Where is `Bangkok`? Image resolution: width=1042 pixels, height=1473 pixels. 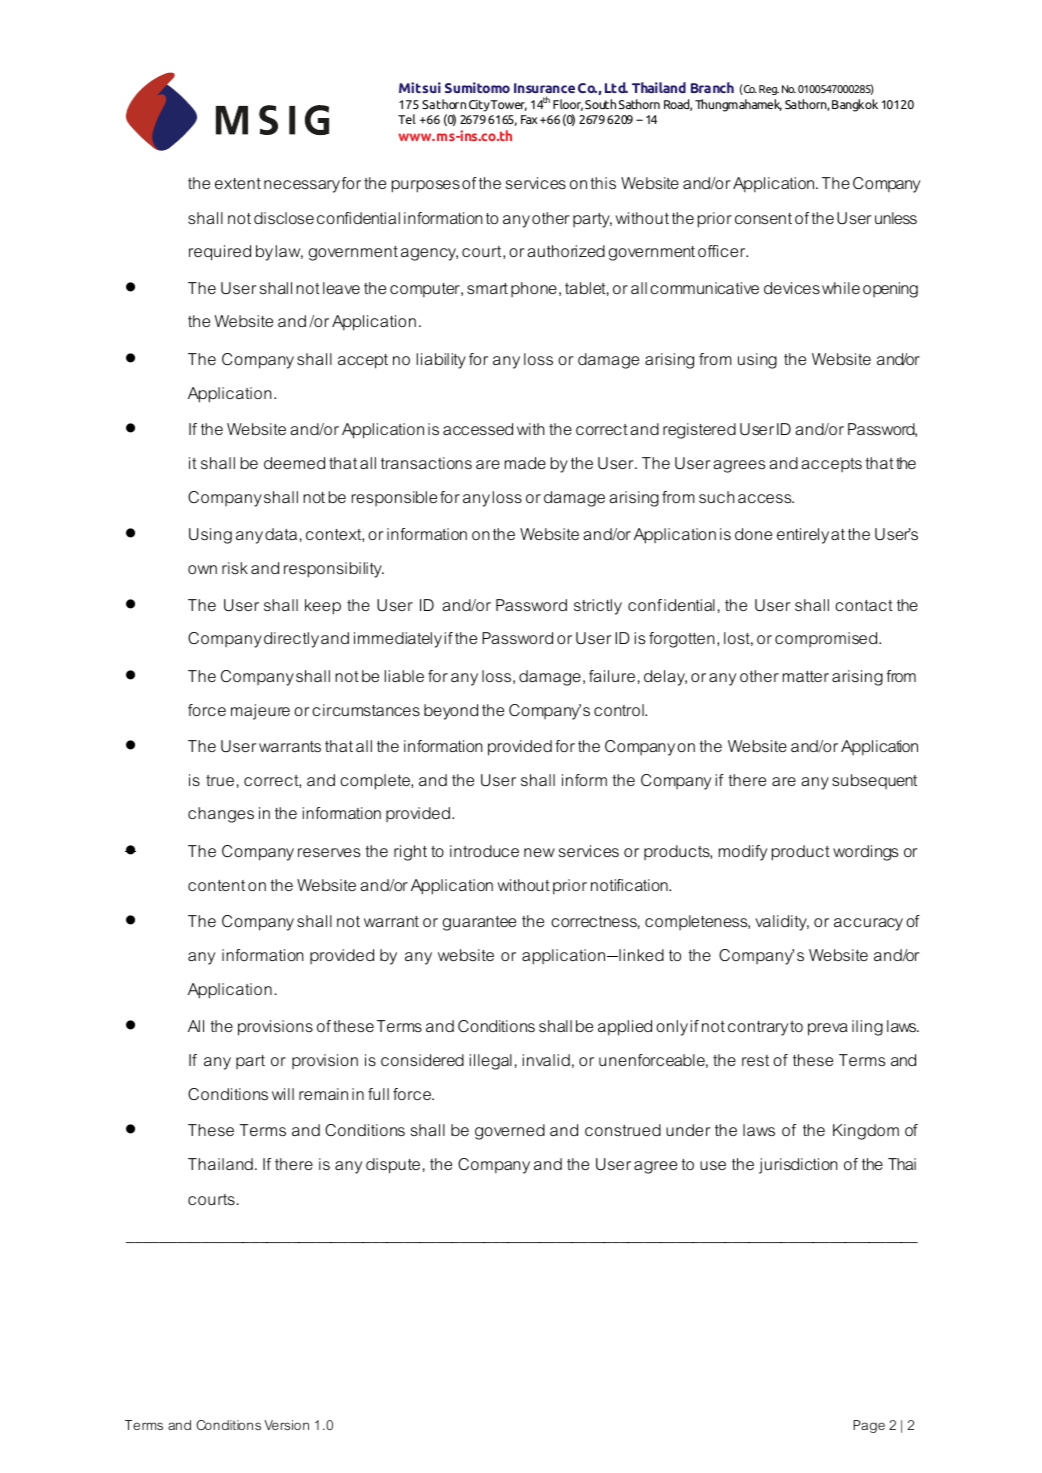
Bangkok is located at coordinates (855, 105).
